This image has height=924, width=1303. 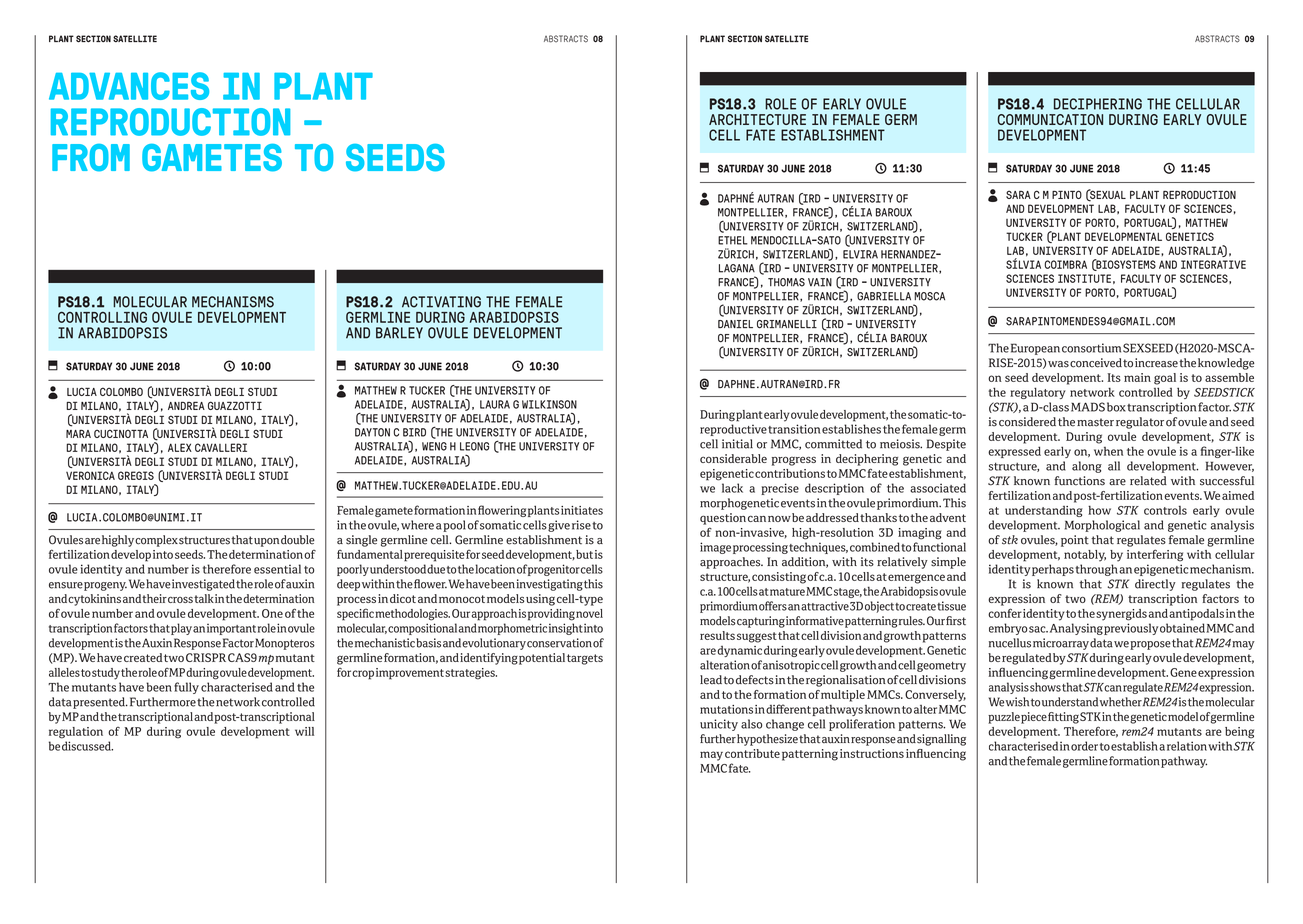 I want to click on ARCHITECTURE, so click(x=757, y=119).
